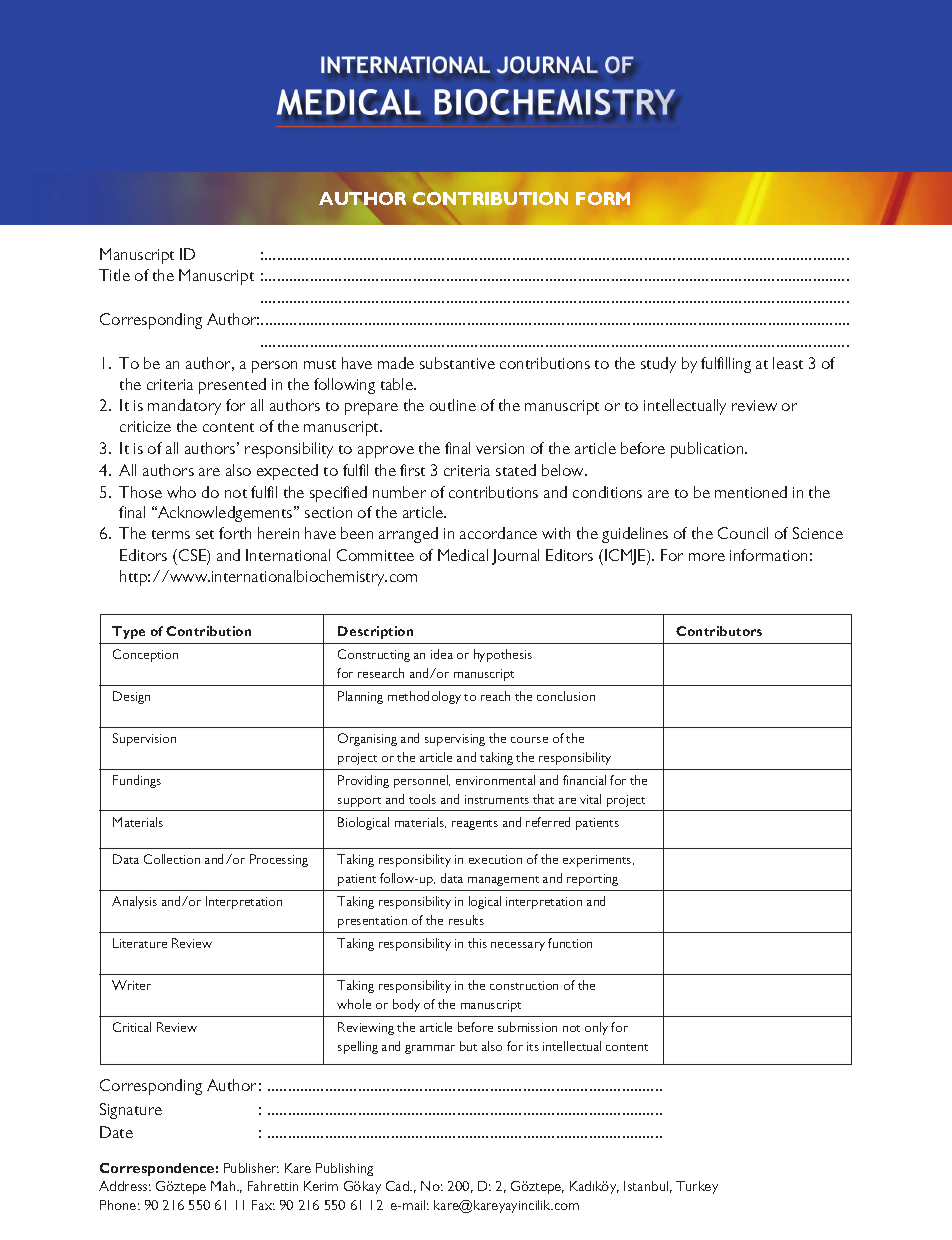 Image resolution: width=952 pixels, height=1240 pixels. What do you see at coordinates (743, 533) in the document?
I see `Council` at bounding box center [743, 533].
